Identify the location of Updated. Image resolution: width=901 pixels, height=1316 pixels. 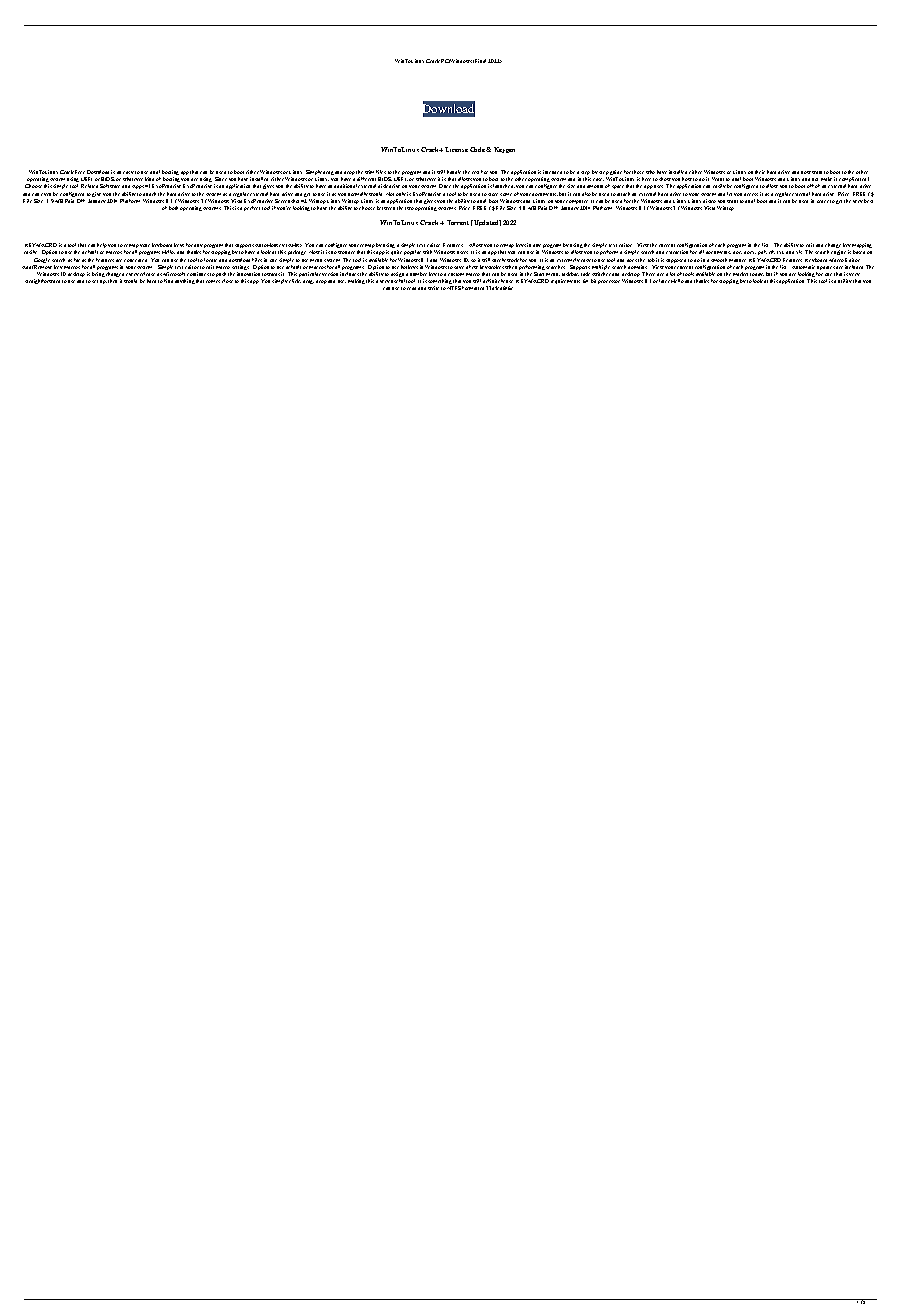
(486, 223).
